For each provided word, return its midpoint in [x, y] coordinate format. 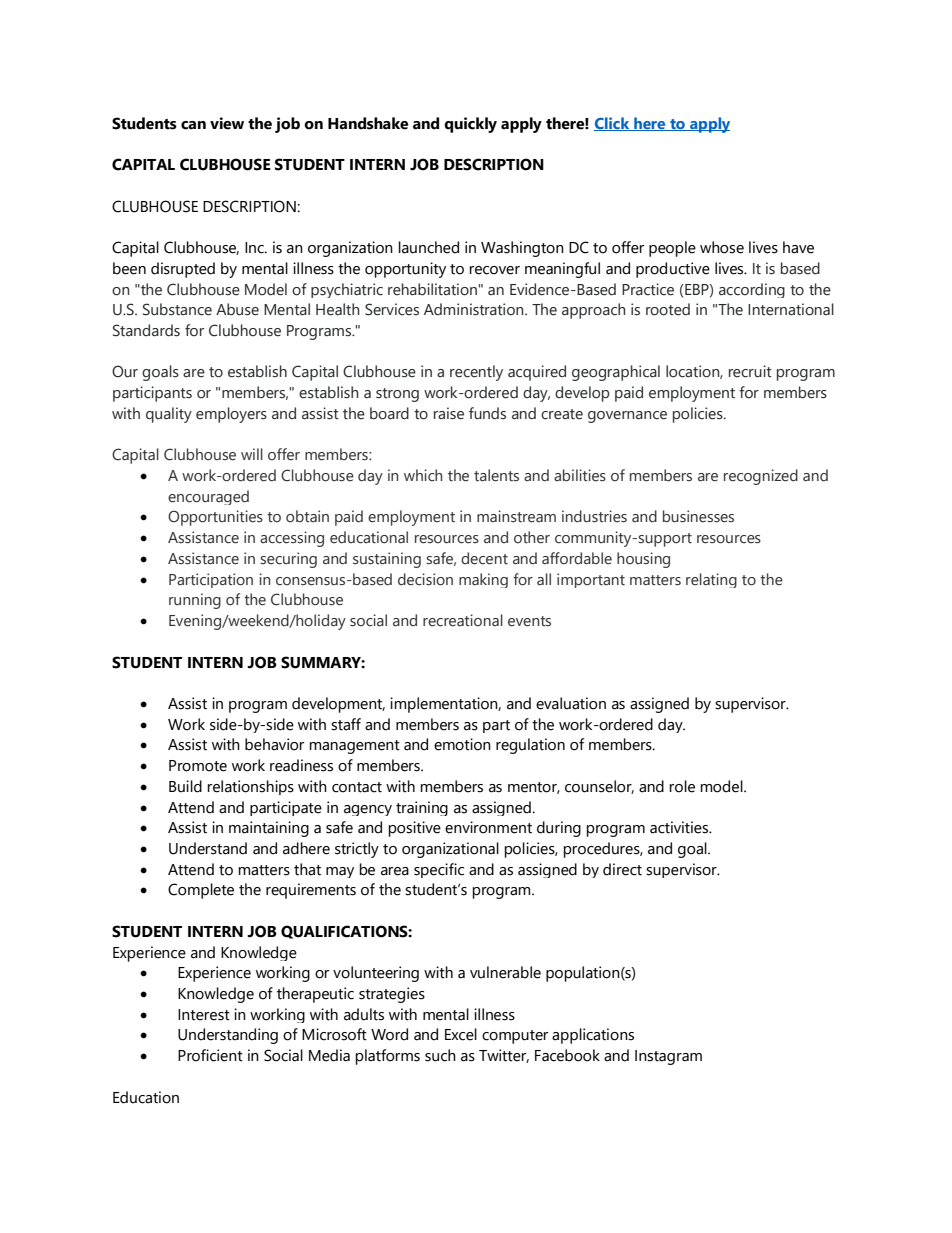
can [193, 125]
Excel [461, 1034]
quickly [470, 125]
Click [613, 124]
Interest [204, 1015]
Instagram [668, 1057]
